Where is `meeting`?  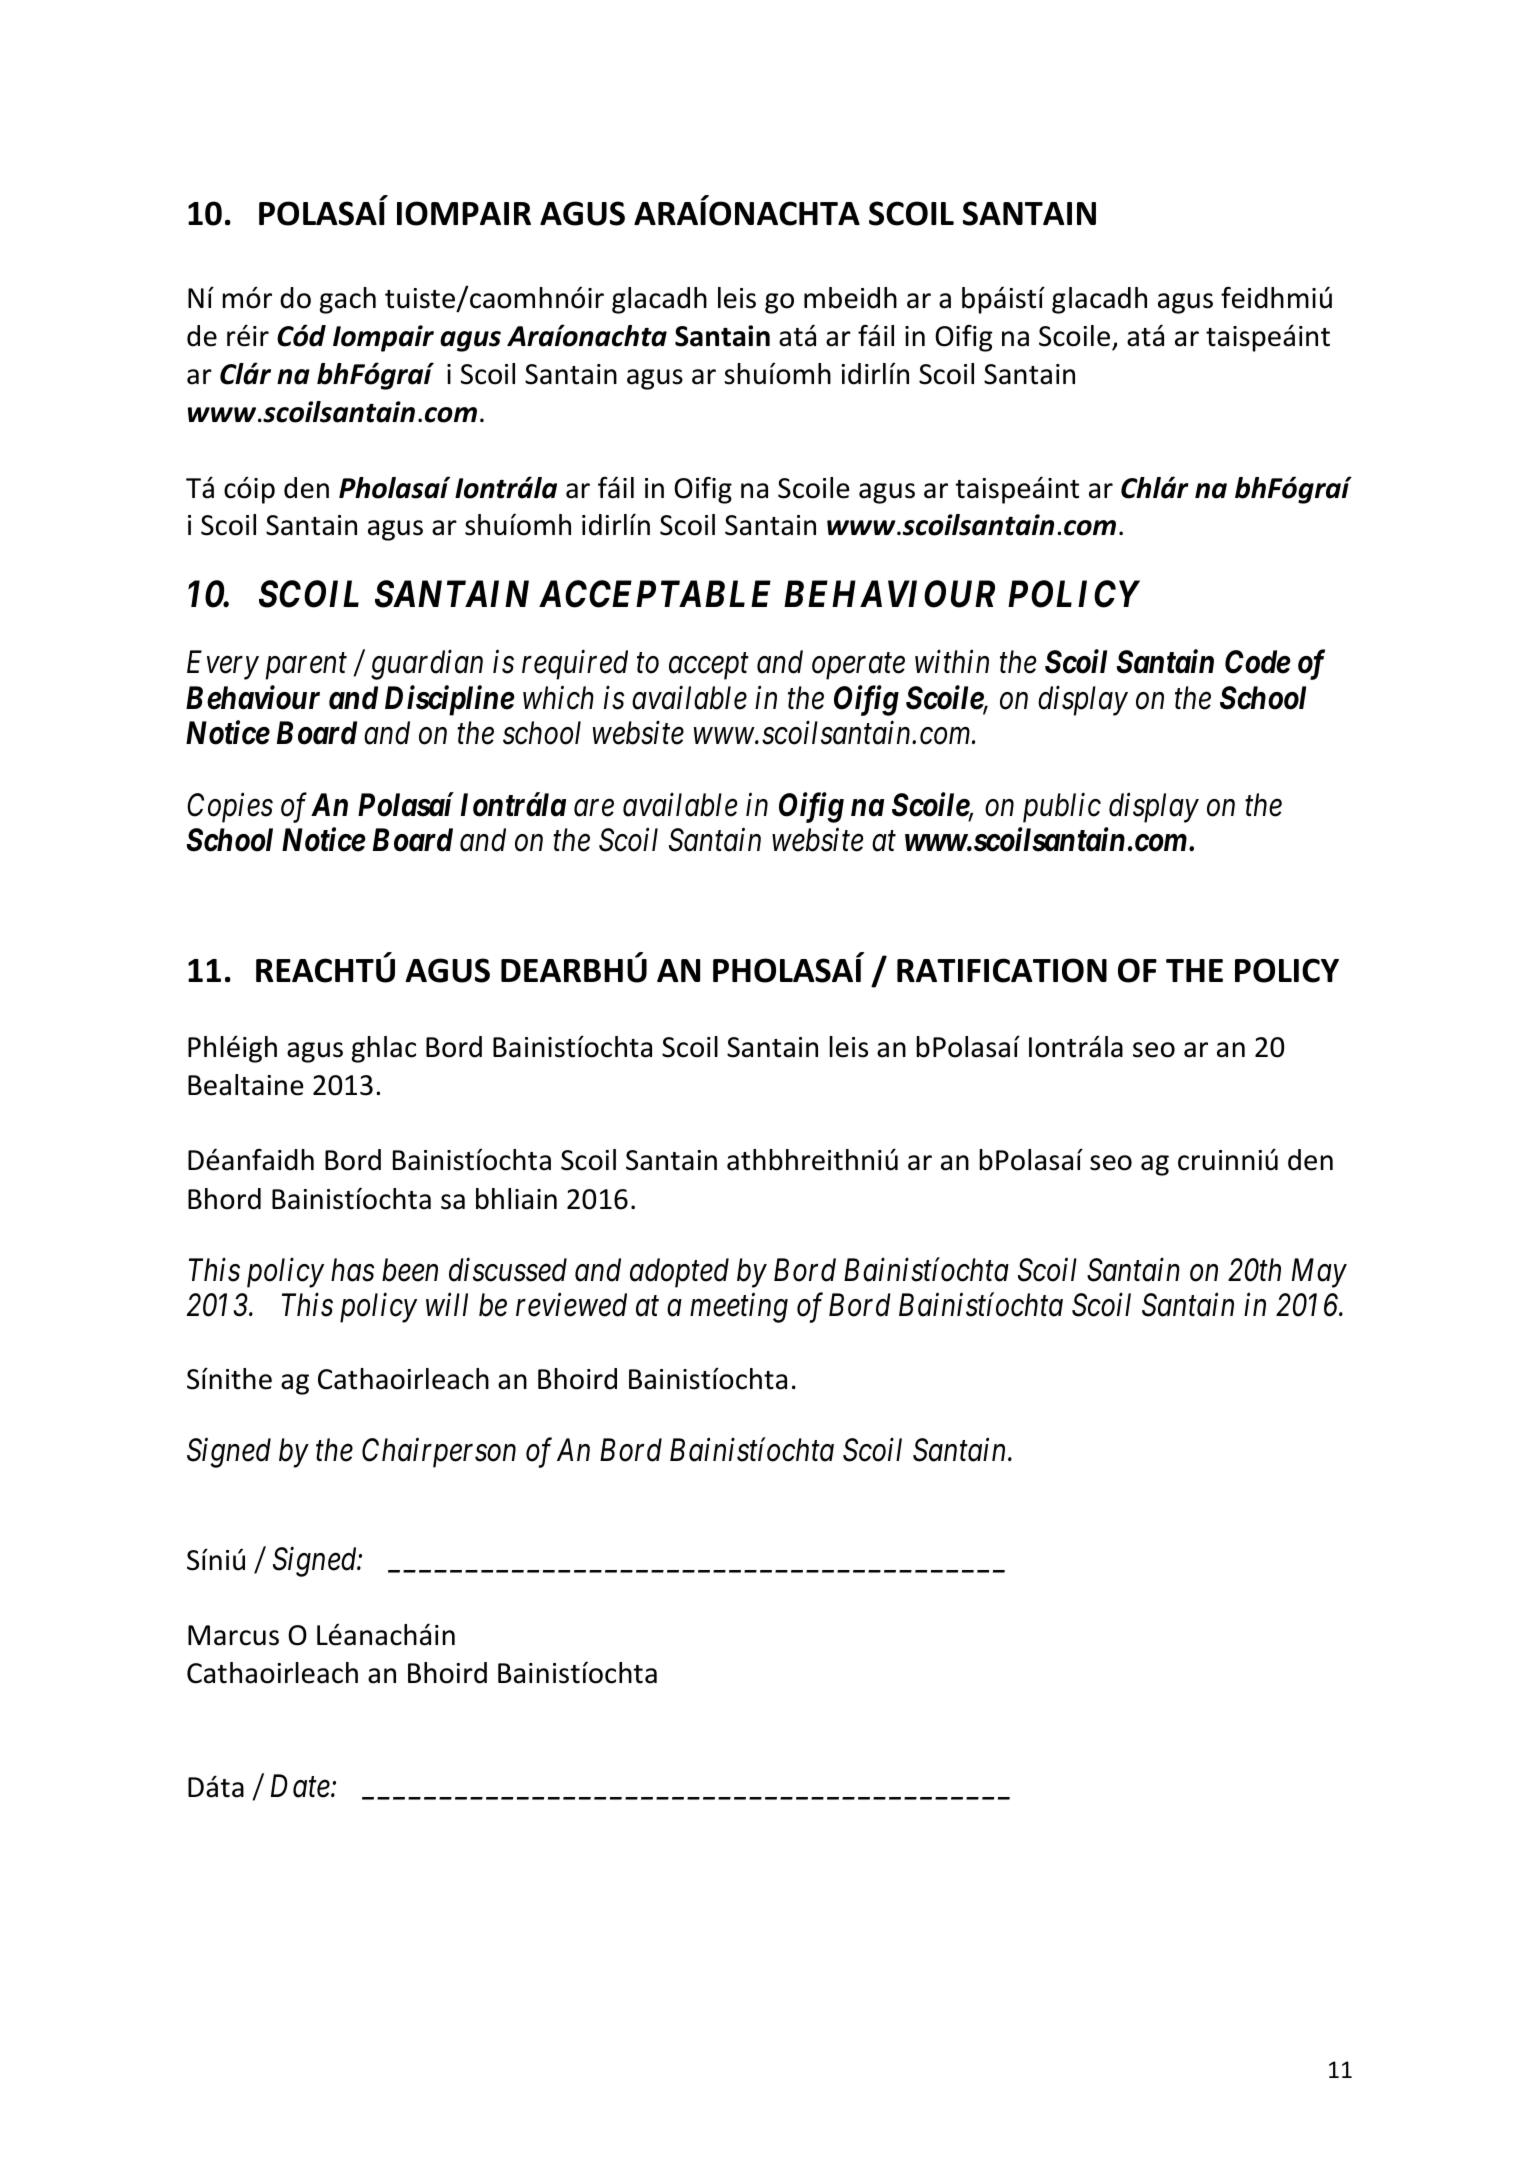
meeting is located at coordinates (739, 1308).
